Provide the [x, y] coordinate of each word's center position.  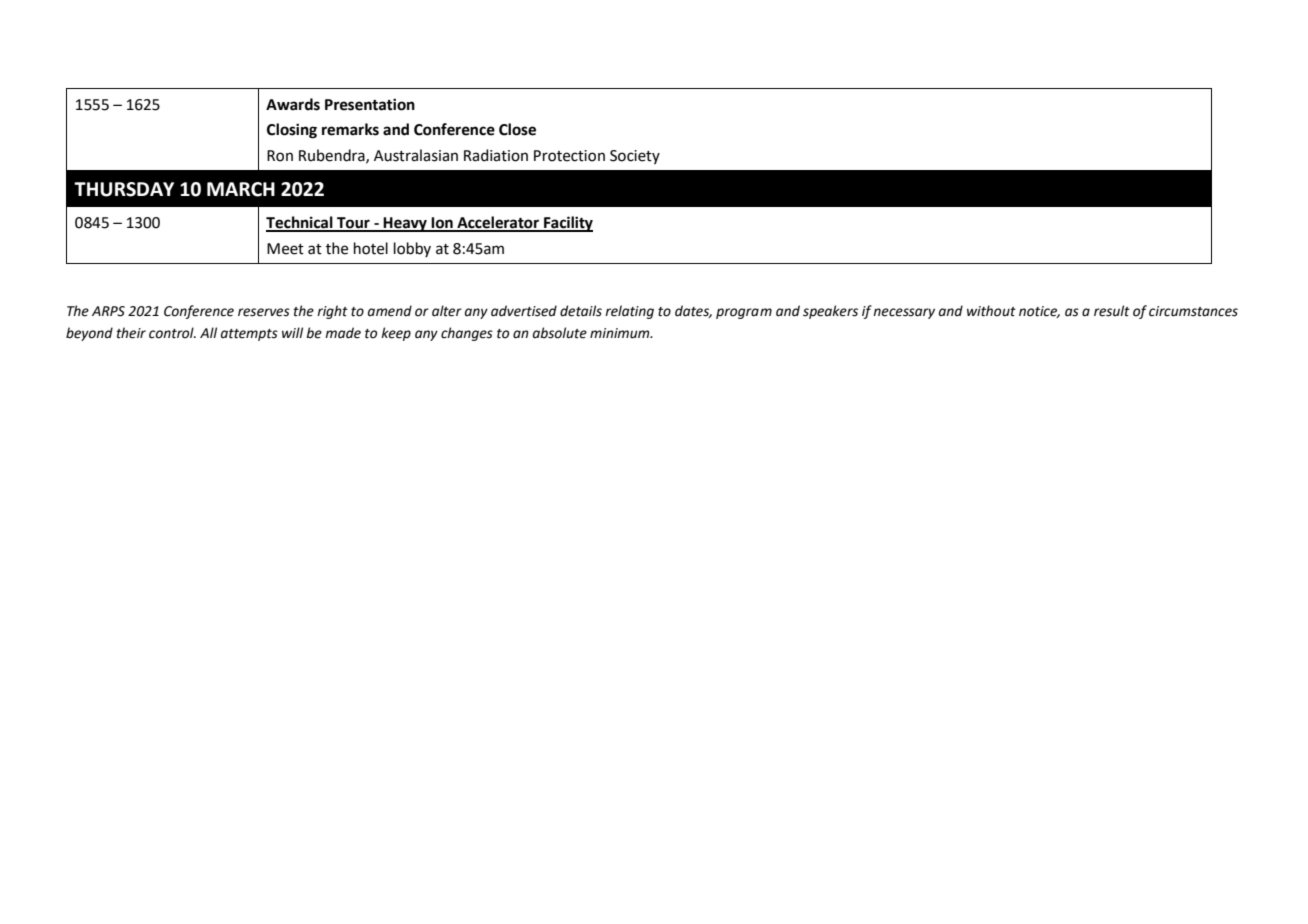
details [581, 311]
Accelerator [498, 223]
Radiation [496, 155]
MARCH [241, 189]
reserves [264, 312]
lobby [412, 249]
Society [635, 157]
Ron [280, 156]
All [208, 332]
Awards [293, 104]
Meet [285, 249]
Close [517, 129]
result [1112, 311]
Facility [567, 224]
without [991, 311]
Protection [569, 156]
